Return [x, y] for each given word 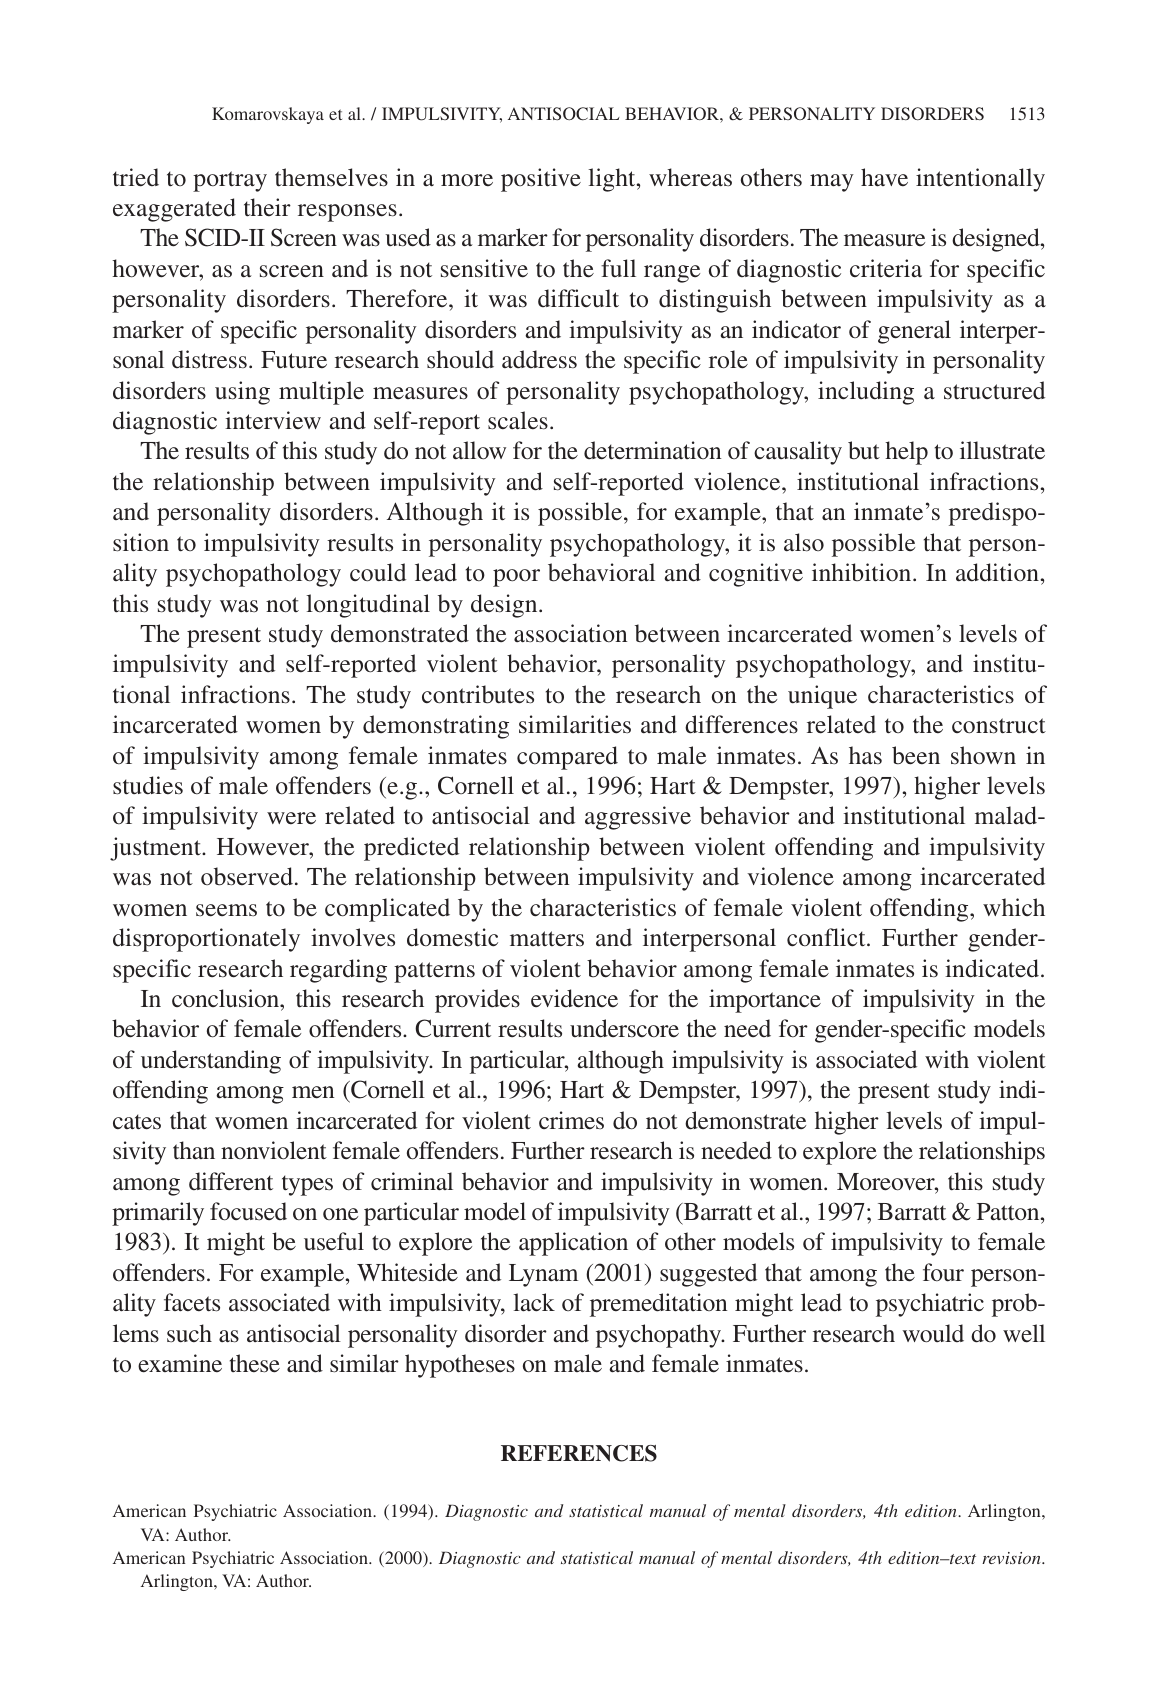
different [231, 1181]
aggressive [638, 818]
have [884, 177]
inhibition [863, 572]
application [573, 1244]
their [267, 207]
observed [247, 876]
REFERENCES [579, 1453]
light [613, 180]
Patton [1009, 1212]
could [378, 572]
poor [516, 578]
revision [1012, 1558]
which [1014, 907]
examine [180, 1363]
